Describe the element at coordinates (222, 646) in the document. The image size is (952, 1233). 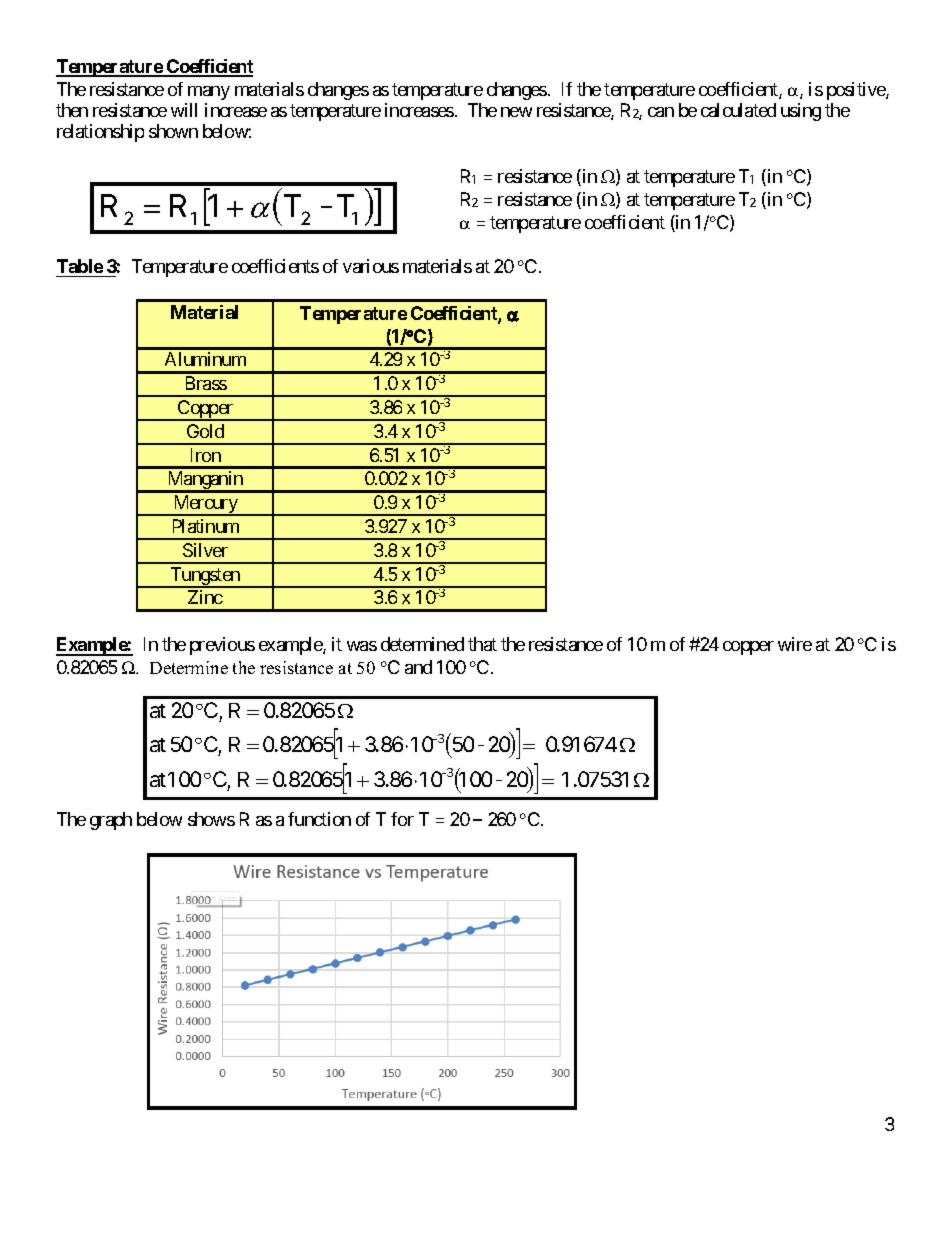
I see `previous` at that location.
